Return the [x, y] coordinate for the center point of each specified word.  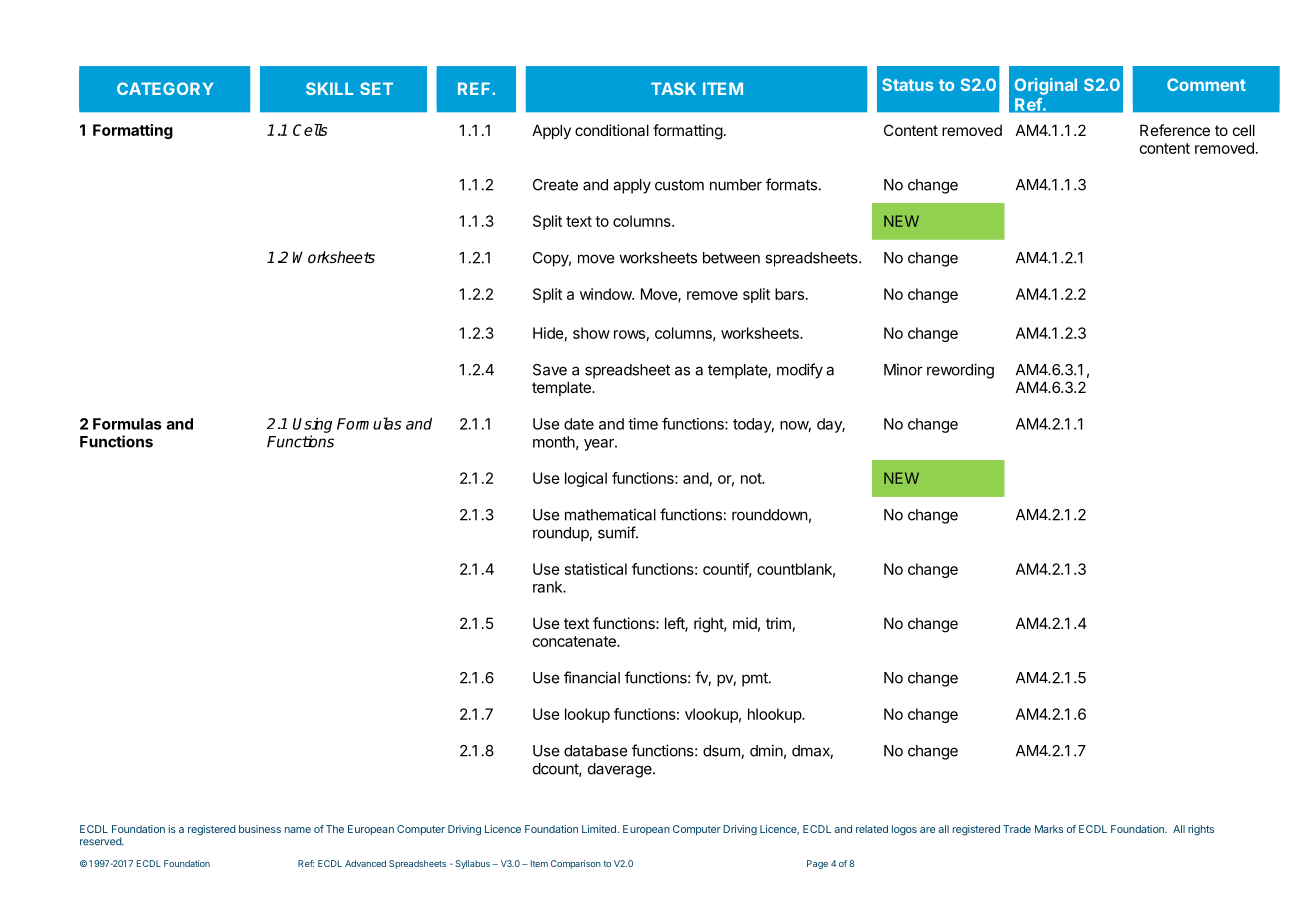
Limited [600, 829]
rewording [960, 371]
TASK [673, 88]
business [260, 829]
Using [312, 425]
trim [778, 623]
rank [548, 587]
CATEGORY [165, 88]
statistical [596, 569]
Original [1045, 86]
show [591, 333]
